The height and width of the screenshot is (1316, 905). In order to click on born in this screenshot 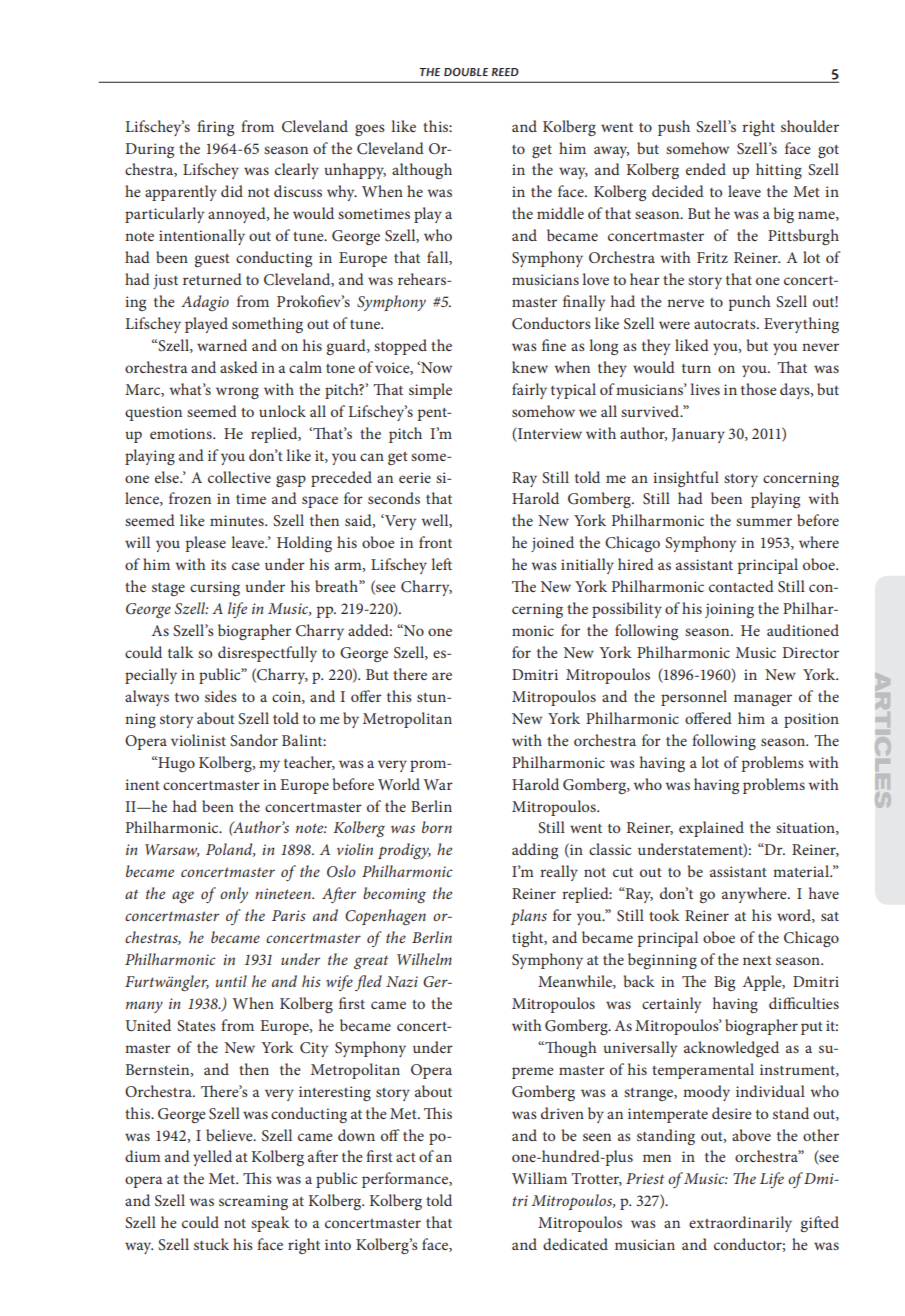, I will do `click(437, 827)`.
